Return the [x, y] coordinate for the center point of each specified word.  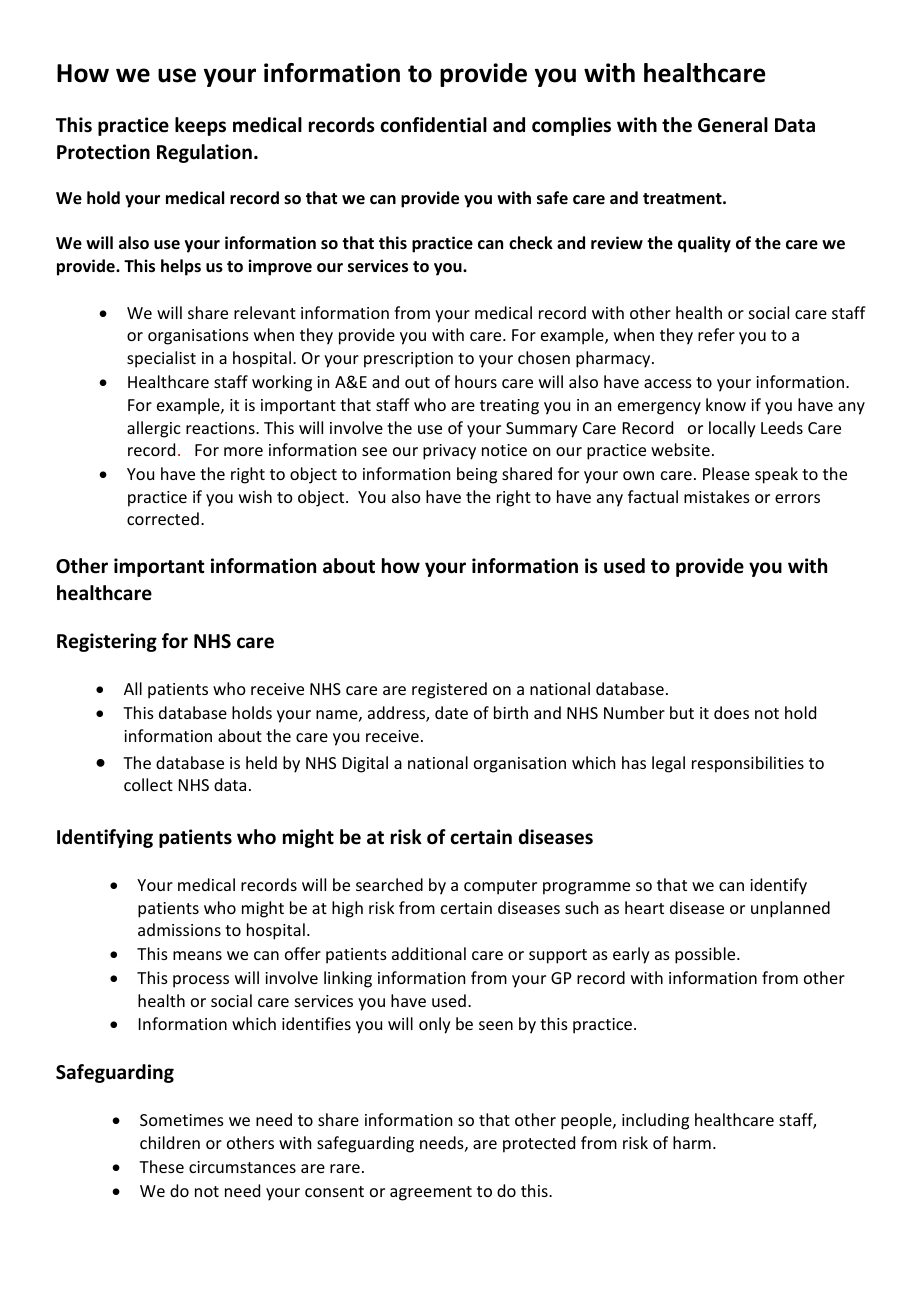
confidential [433, 125]
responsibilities [748, 764]
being [477, 475]
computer [500, 887]
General [733, 125]
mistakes [717, 496]
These [161, 1166]
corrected [163, 518]
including [655, 1121]
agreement [431, 1193]
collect [148, 784]
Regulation [204, 153]
